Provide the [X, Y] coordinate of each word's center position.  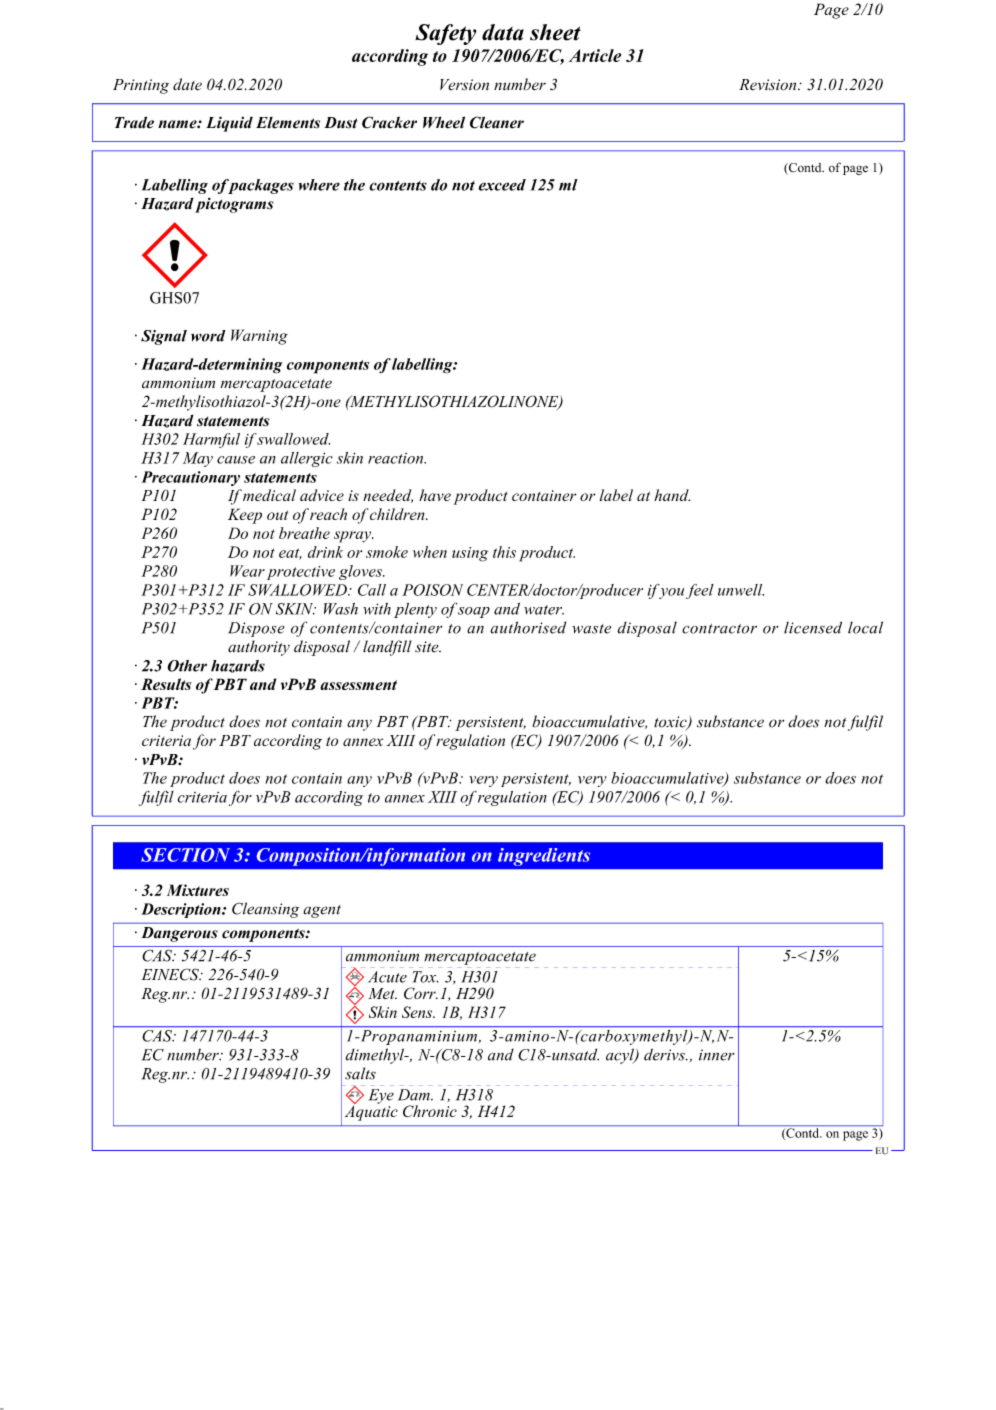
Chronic [430, 1111]
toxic [671, 723]
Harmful [211, 440]
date [187, 84]
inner [717, 1055]
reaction [397, 458]
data [503, 32]
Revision [769, 85]
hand [672, 495]
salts [360, 1073]
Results [166, 684]
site [428, 647]
